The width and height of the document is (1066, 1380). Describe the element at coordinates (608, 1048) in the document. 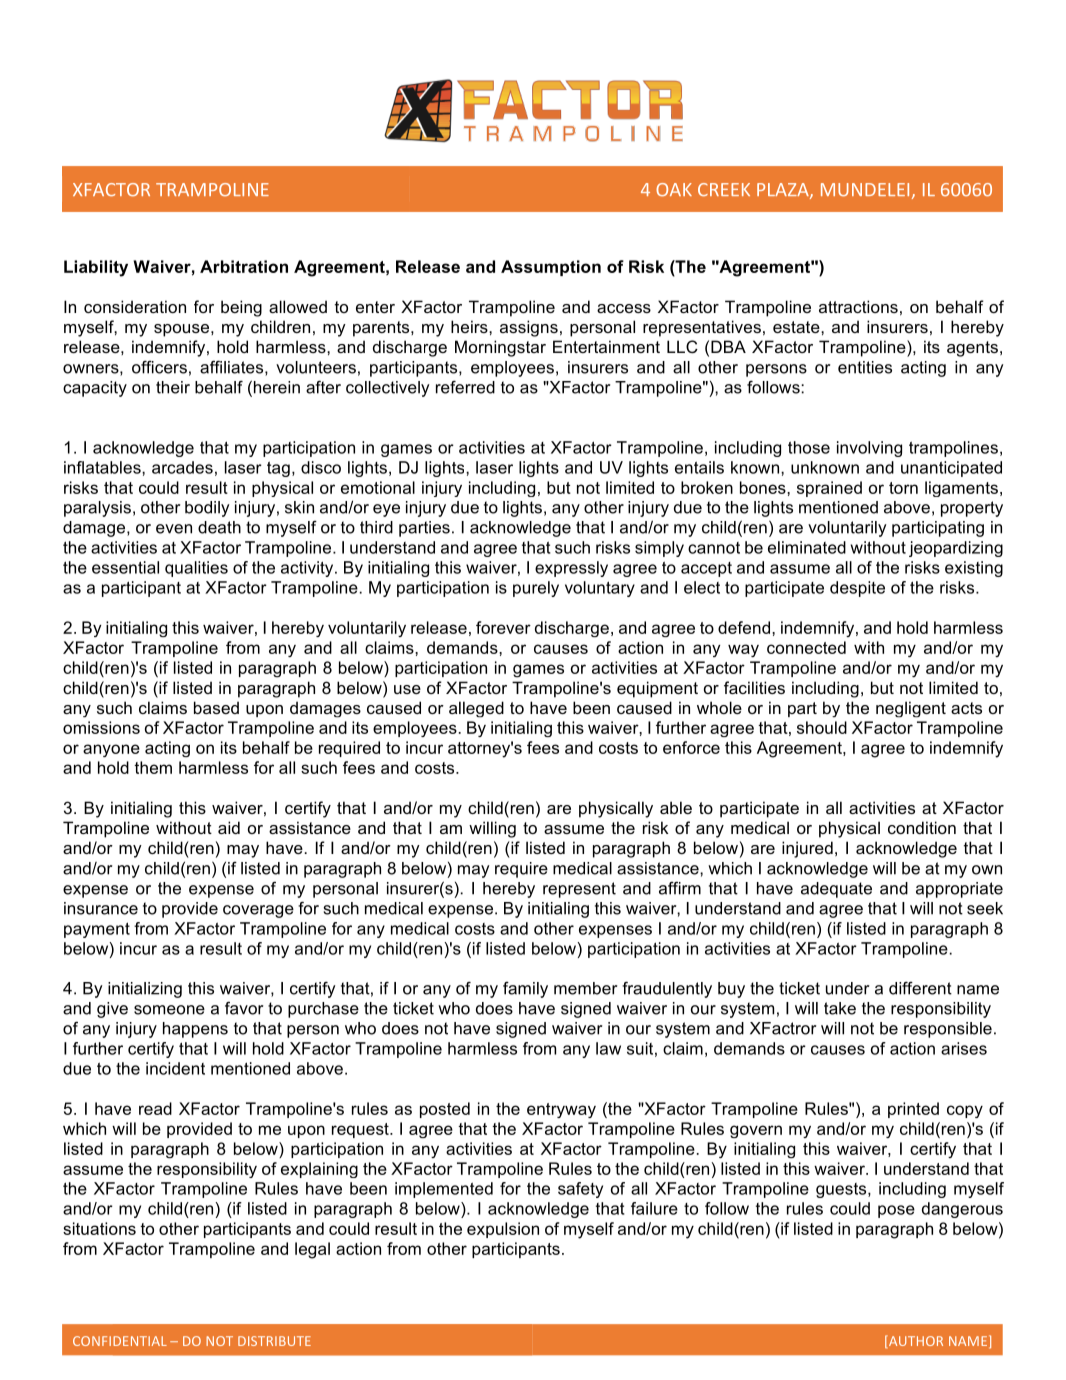

I see `law` at that location.
